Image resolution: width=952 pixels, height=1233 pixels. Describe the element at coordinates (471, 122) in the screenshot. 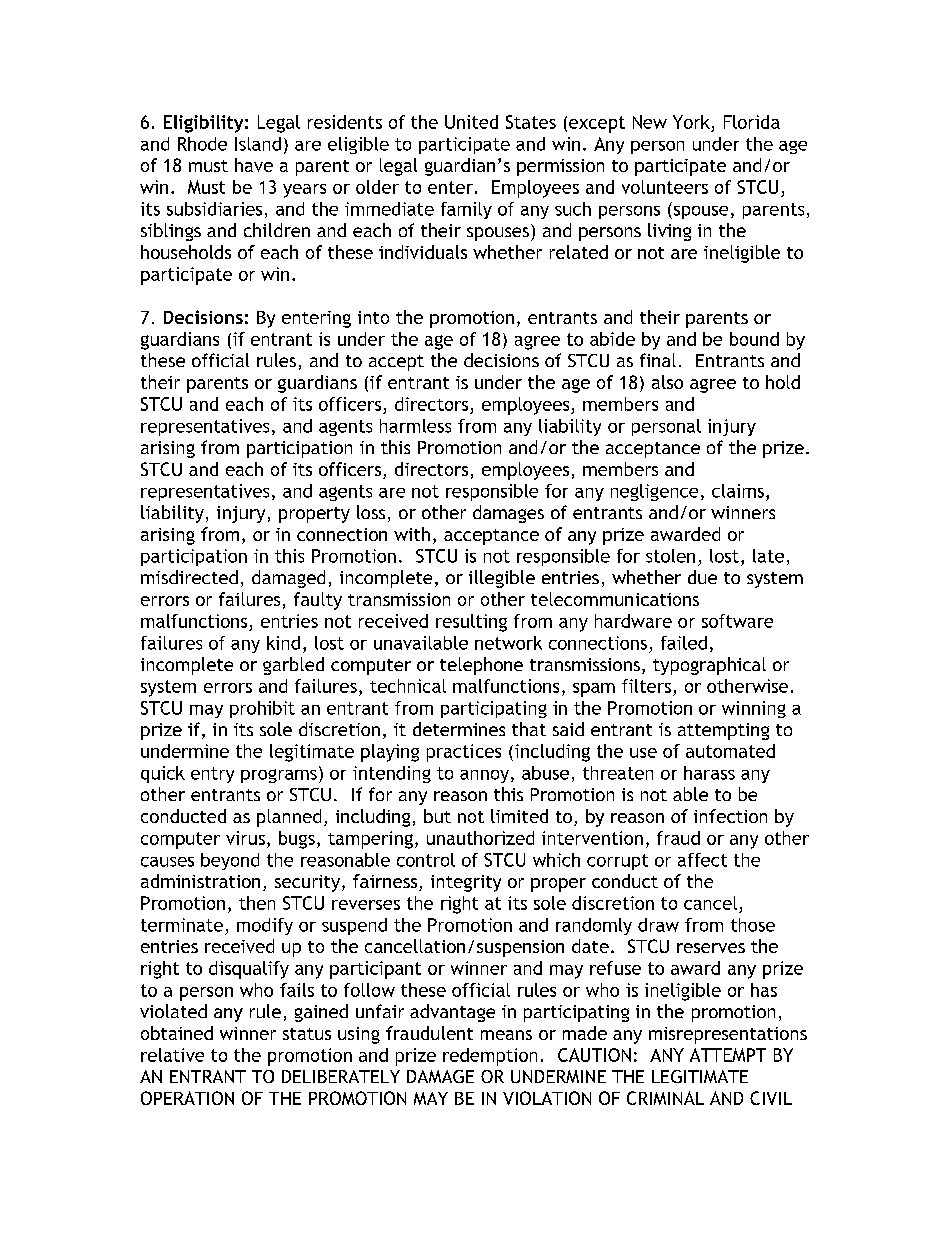

I see `United` at that location.
